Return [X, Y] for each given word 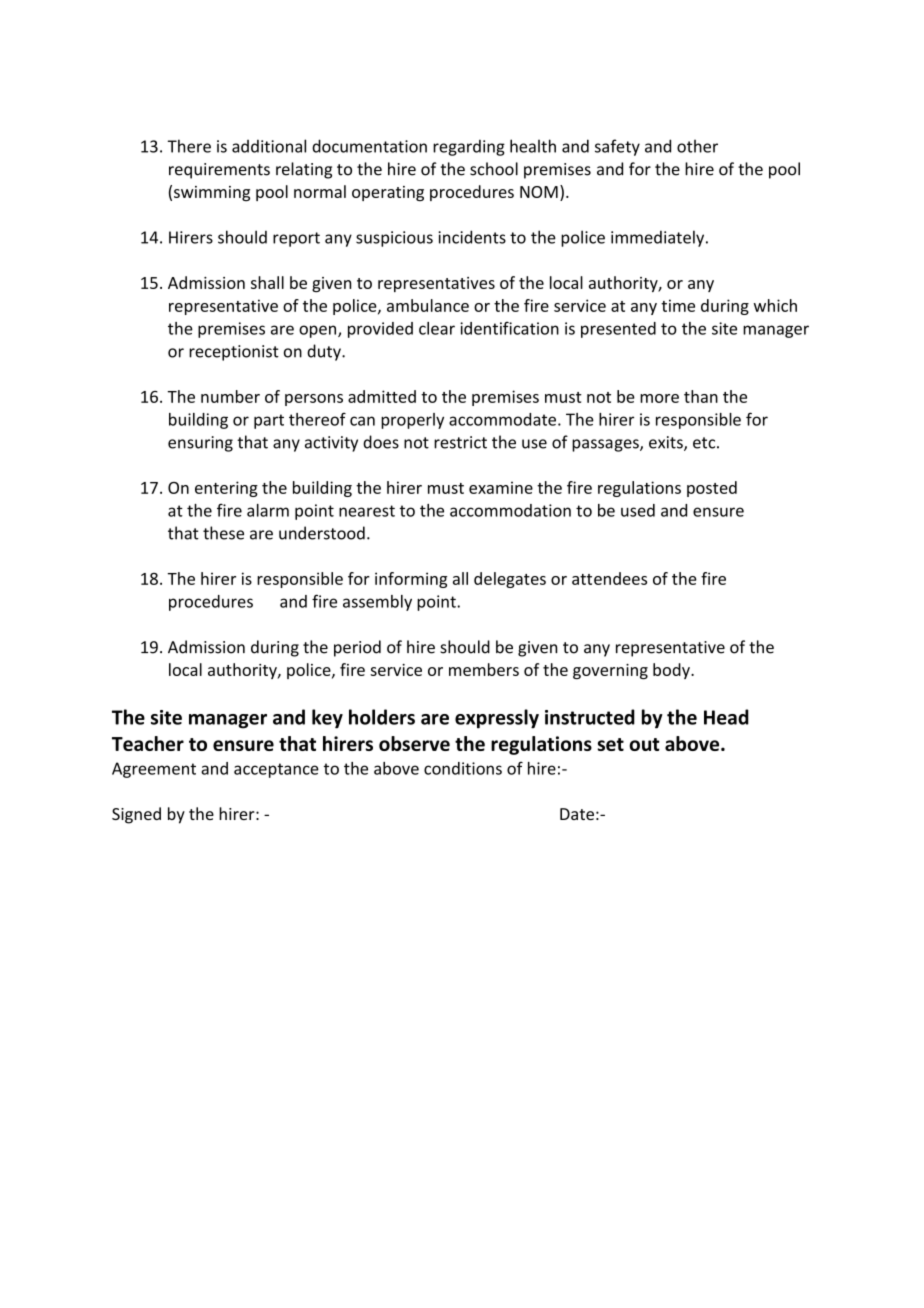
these [223, 533]
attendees [609, 578]
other [697, 146]
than [701, 396]
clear [437, 328]
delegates [510, 580]
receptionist [234, 353]
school [494, 169]
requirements [219, 171]
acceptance [276, 770]
